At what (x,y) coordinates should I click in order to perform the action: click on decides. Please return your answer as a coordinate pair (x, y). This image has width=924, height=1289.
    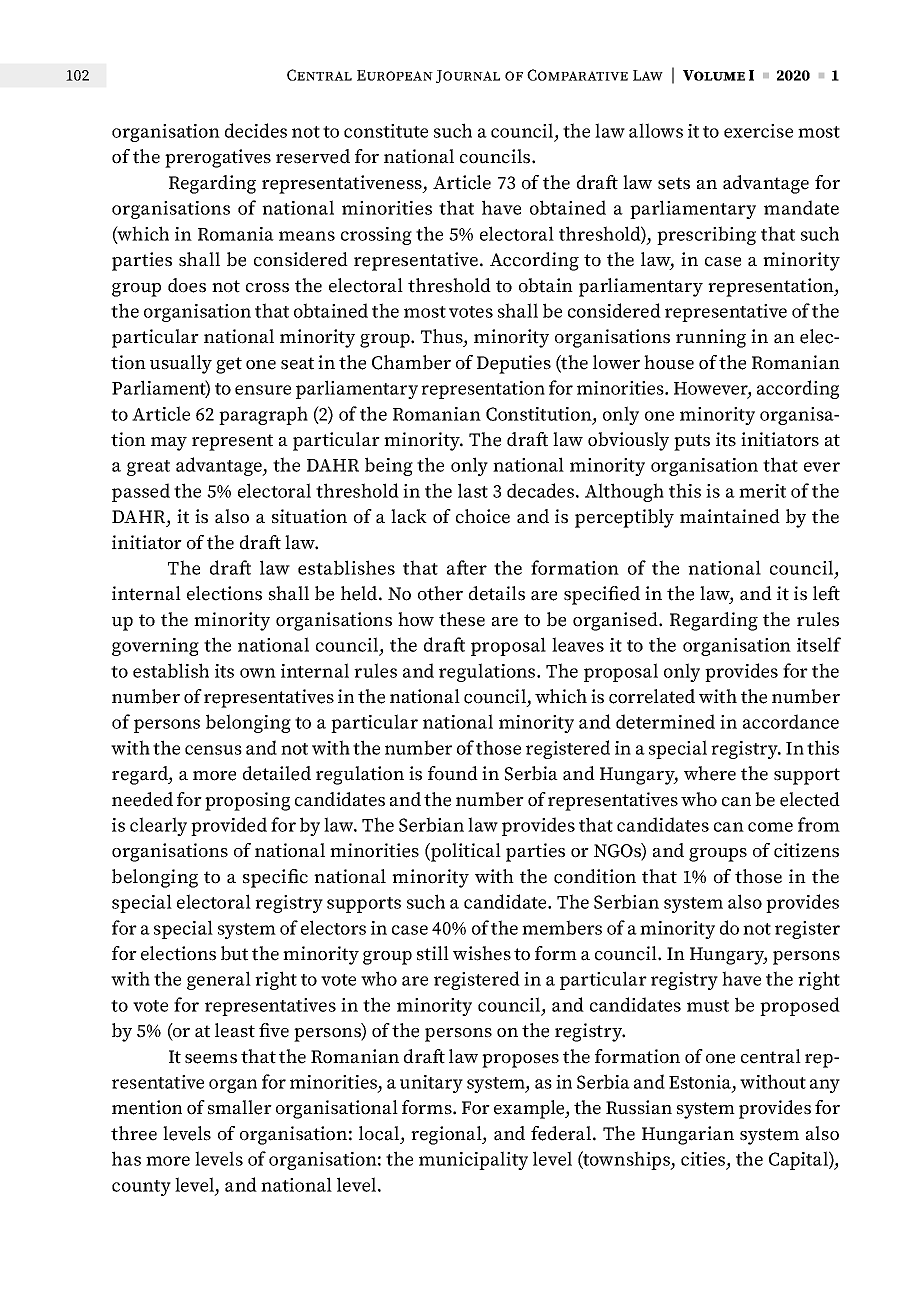
    Looking at the image, I should click on (256, 130).
